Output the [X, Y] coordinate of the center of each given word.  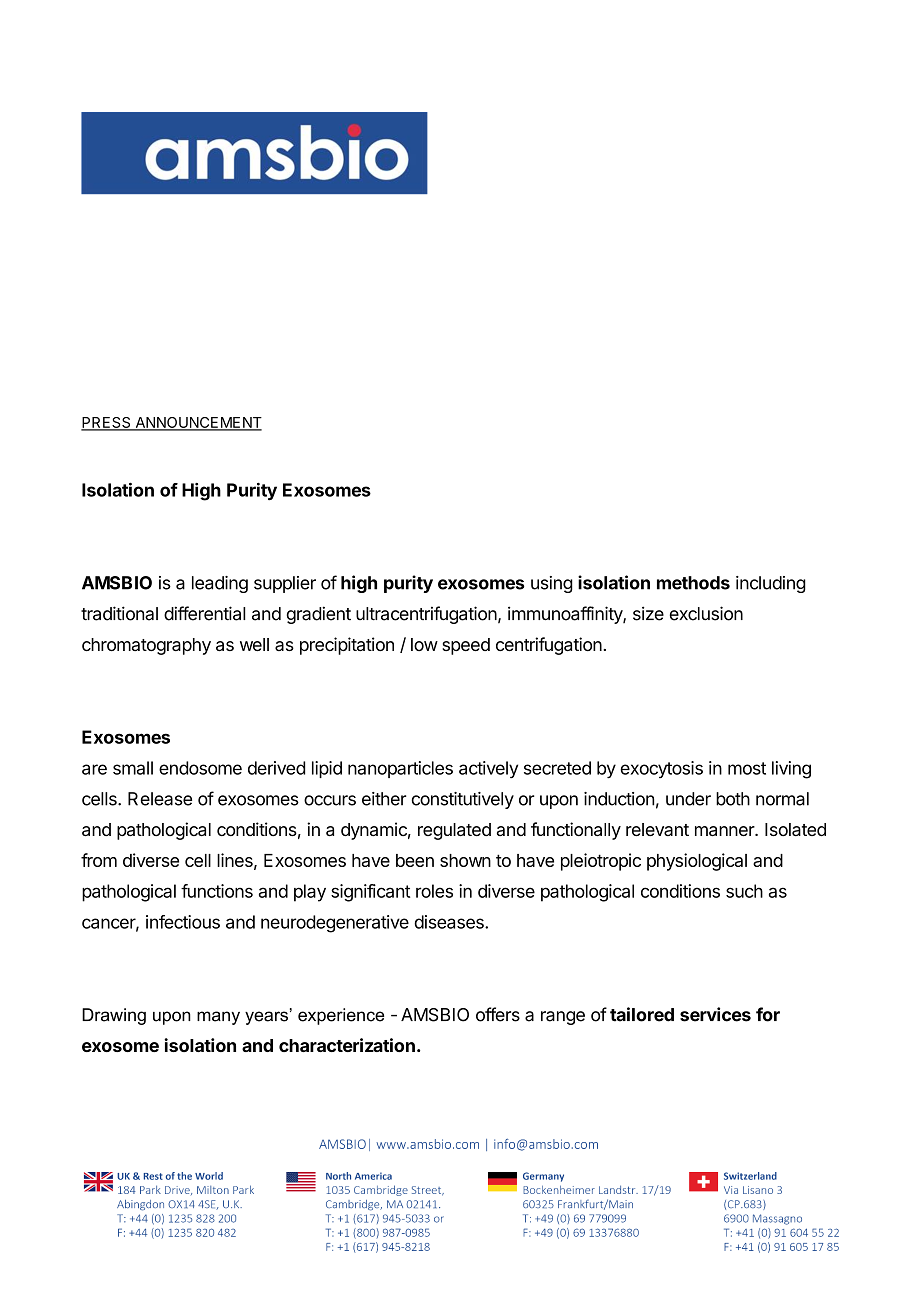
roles [434, 891]
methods [693, 583]
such [744, 891]
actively [488, 769]
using [552, 584]
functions [217, 891]
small [133, 768]
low [424, 644]
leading [220, 584]
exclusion [706, 613]
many [218, 1018]
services [715, 1014]
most [747, 768]
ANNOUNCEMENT [197, 424]
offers [498, 1014]
